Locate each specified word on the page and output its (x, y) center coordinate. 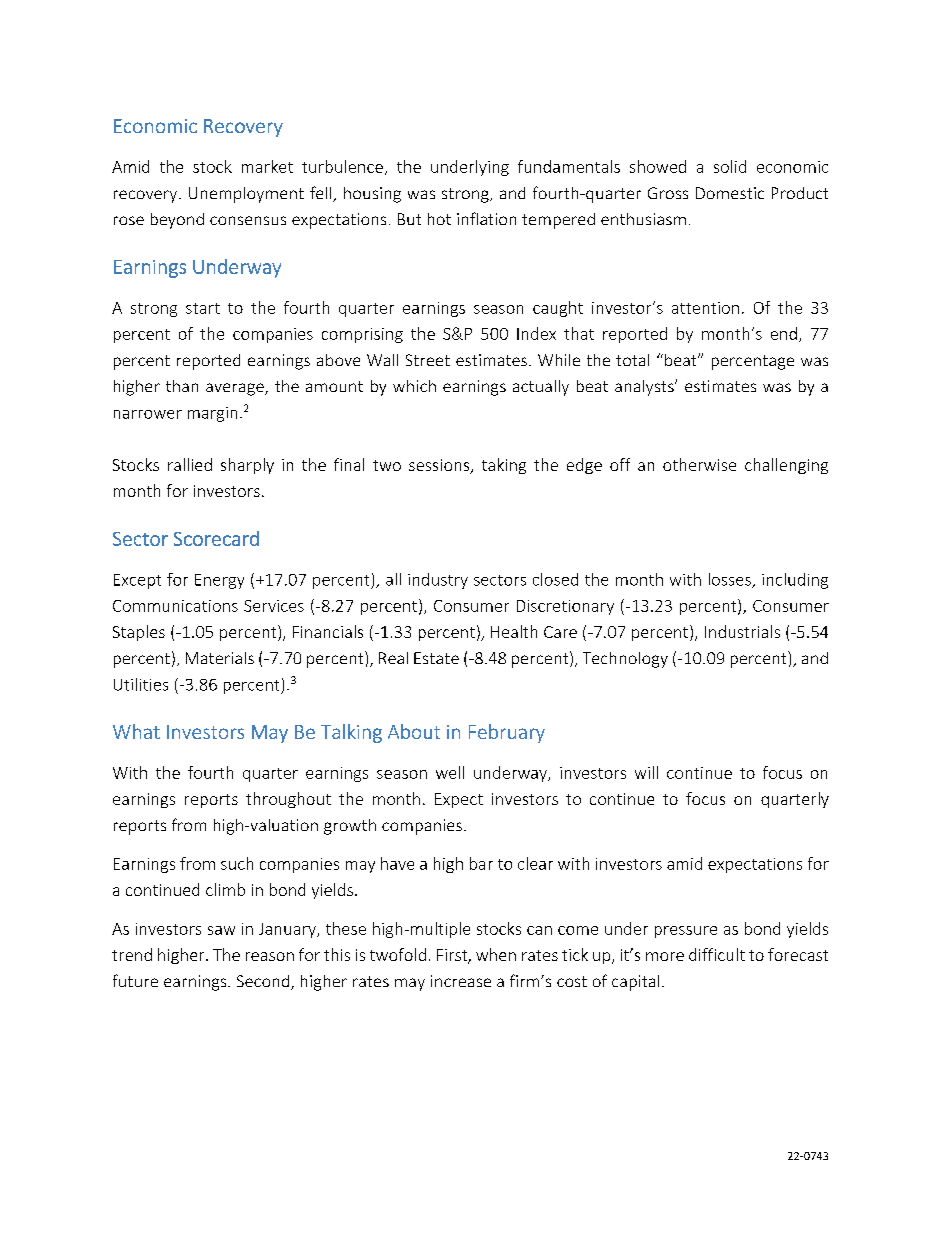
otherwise (699, 464)
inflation (486, 218)
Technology (625, 660)
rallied (190, 464)
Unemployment (246, 195)
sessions (440, 466)
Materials (220, 658)
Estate (436, 658)
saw (221, 930)
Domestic (730, 193)
